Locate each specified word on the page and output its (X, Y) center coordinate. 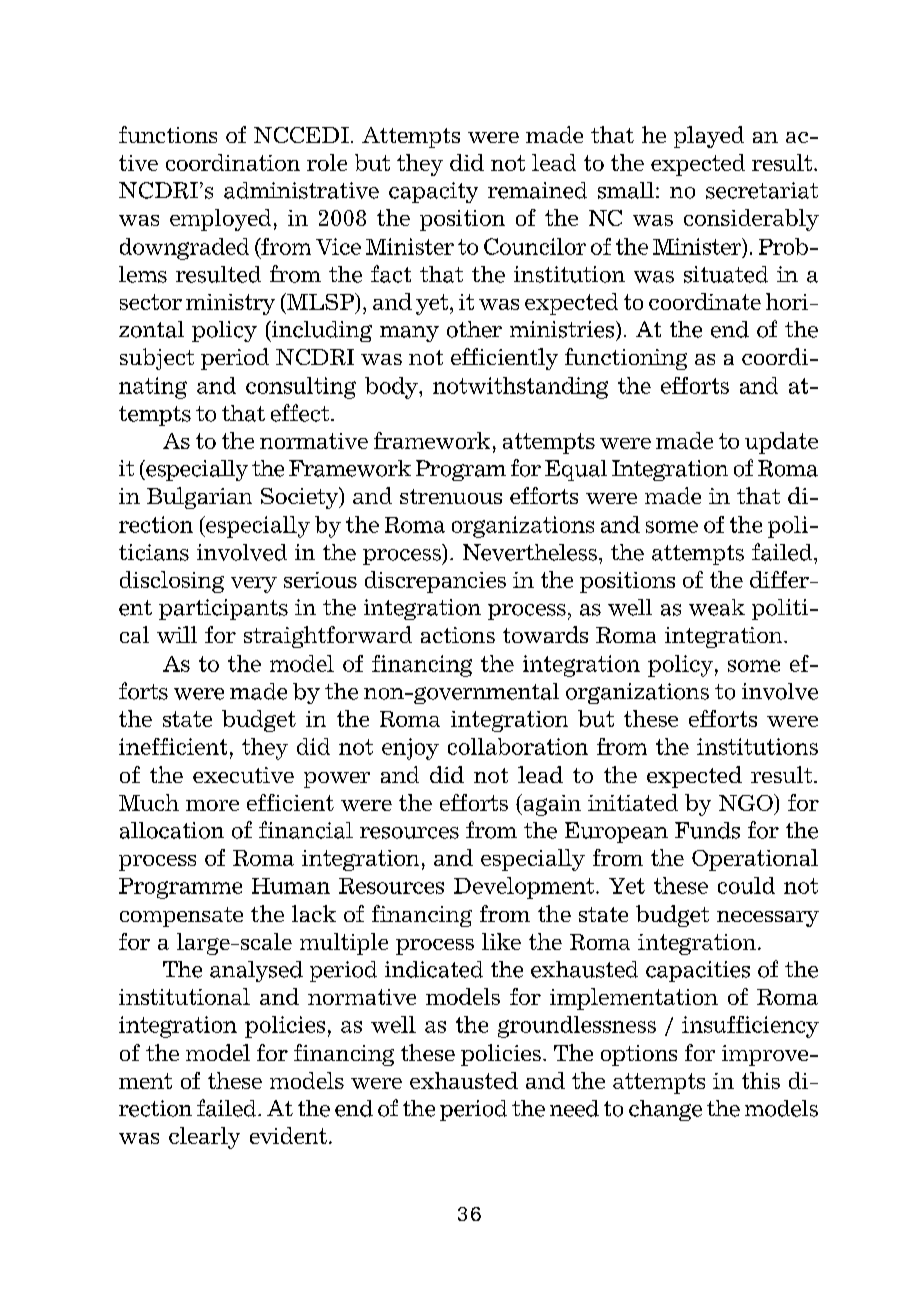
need (574, 1108)
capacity (433, 192)
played (709, 137)
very (254, 585)
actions (458, 635)
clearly (204, 1138)
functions (168, 134)
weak (717, 607)
